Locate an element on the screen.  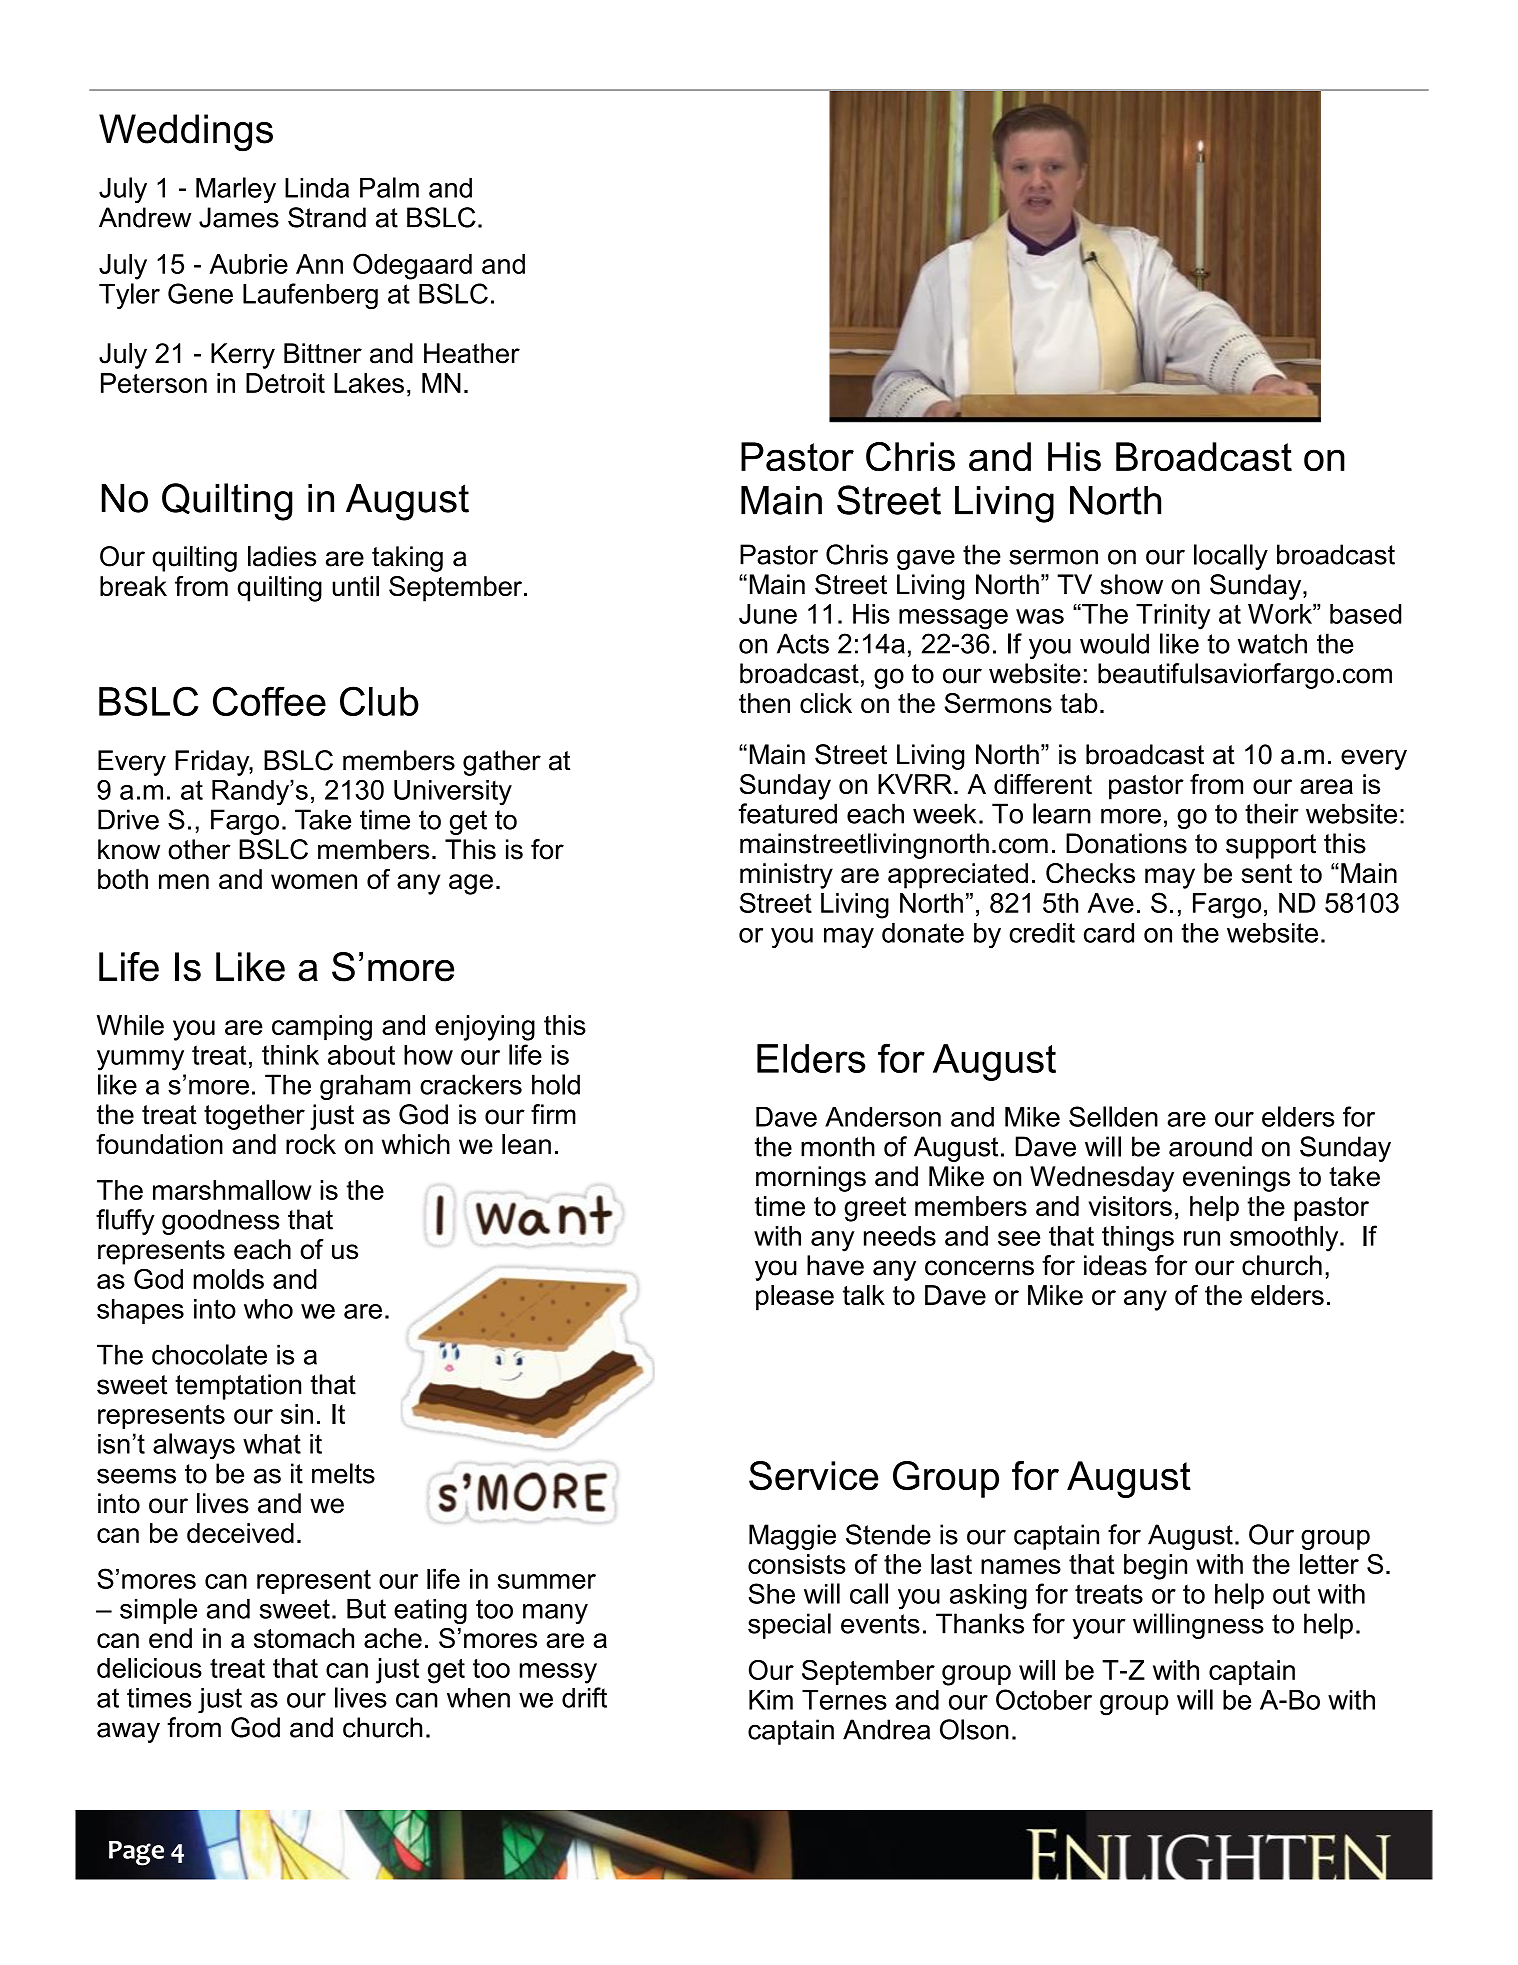
ministry is located at coordinates (786, 876).
